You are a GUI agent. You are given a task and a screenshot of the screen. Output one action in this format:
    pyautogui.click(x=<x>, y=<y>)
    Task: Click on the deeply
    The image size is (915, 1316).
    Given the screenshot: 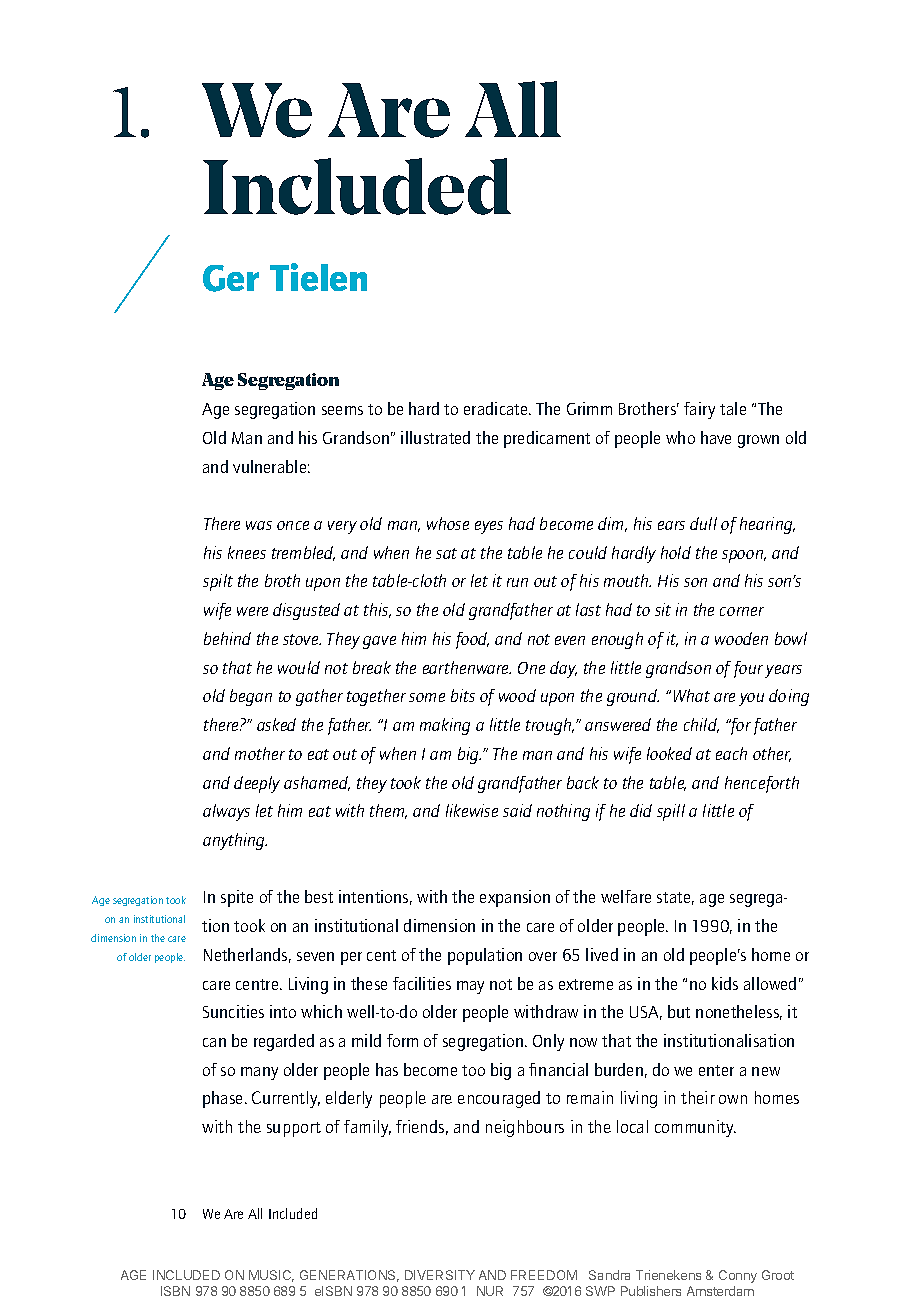 What is the action you would take?
    pyautogui.click(x=257, y=784)
